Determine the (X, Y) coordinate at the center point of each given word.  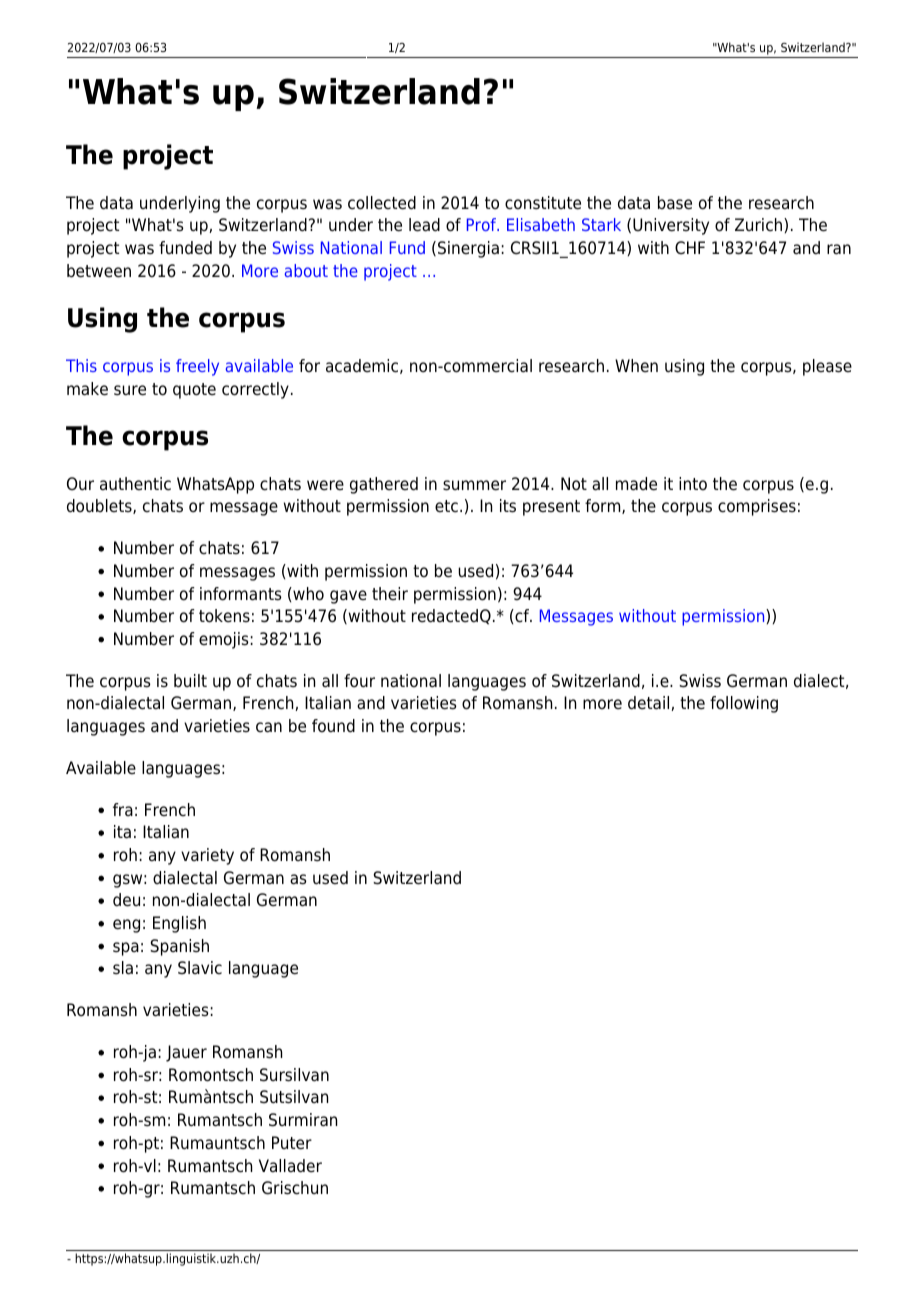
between (99, 271)
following (744, 704)
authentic (135, 484)
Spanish (179, 947)
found (333, 726)
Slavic (200, 968)
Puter (292, 1143)
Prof (483, 224)
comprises (757, 507)
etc (446, 506)
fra (123, 809)
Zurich (760, 225)
